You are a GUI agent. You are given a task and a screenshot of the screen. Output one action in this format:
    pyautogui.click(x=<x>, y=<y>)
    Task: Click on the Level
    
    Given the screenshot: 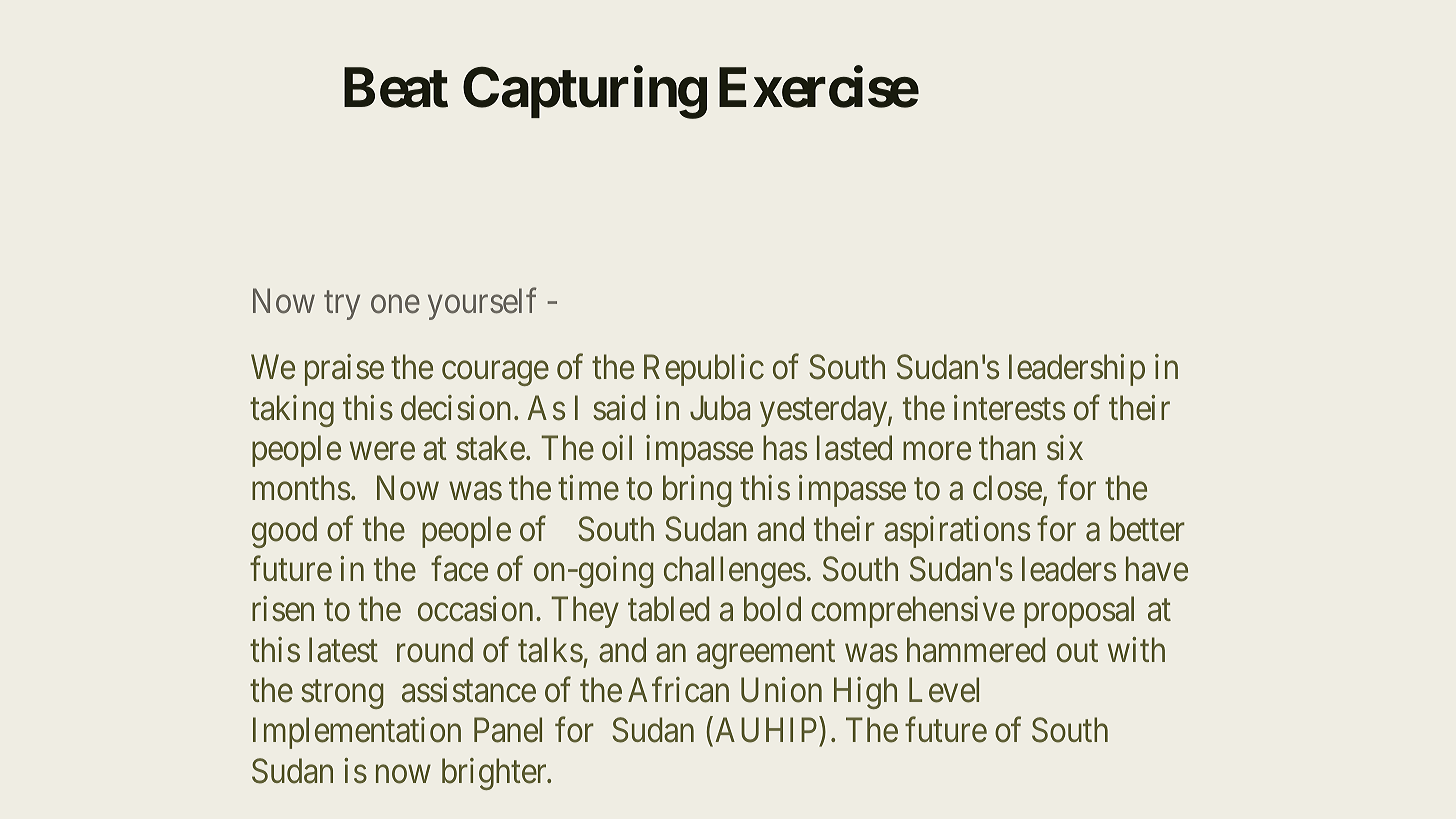 What is the action you would take?
    pyautogui.click(x=944, y=690)
